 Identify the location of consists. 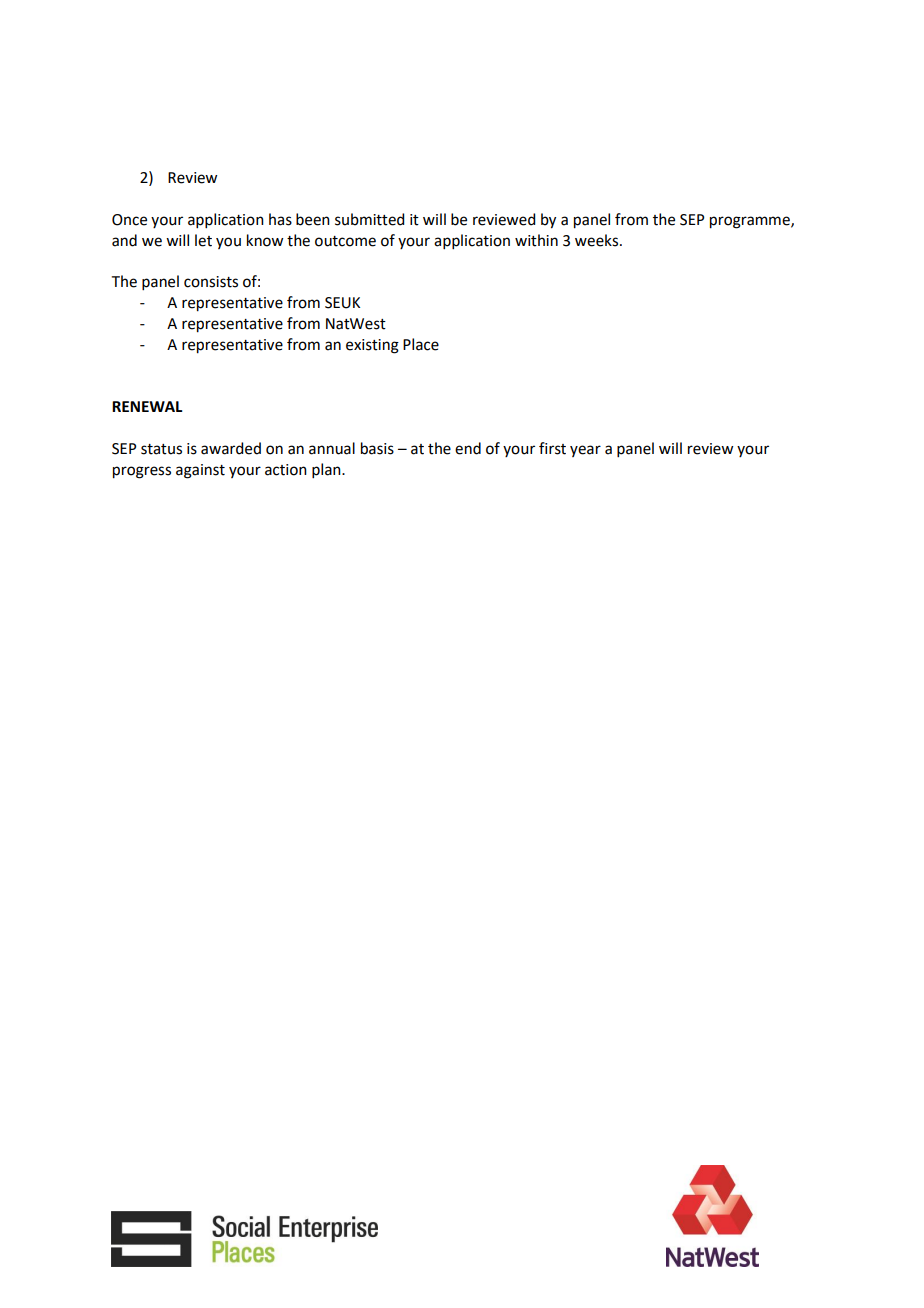
(211, 282).
